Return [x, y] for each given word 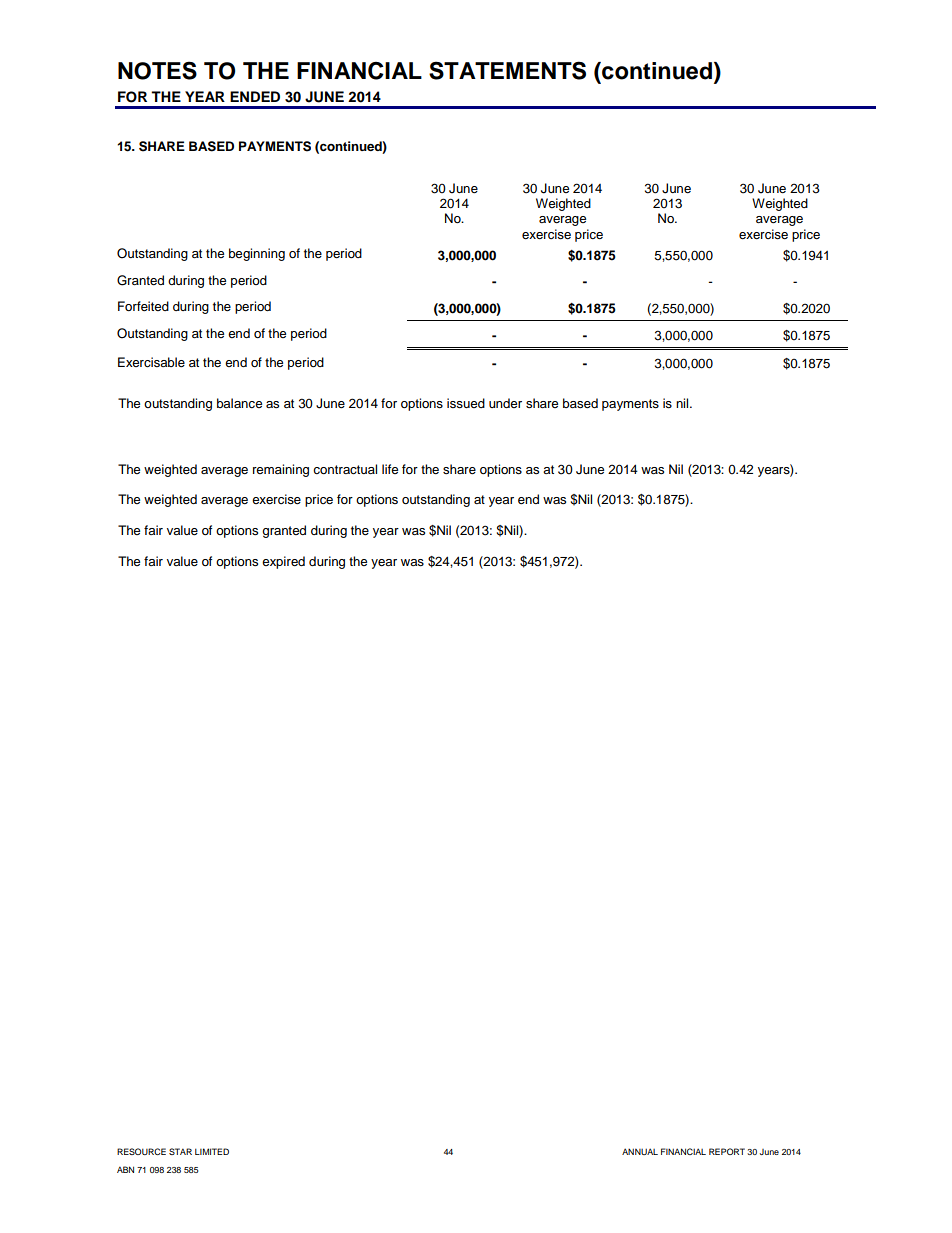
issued [466, 403]
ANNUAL [640, 1151]
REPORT [727, 1151]
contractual [345, 469]
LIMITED [212, 1151]
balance [239, 403]
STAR [180, 1151]
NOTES [157, 70]
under [505, 403]
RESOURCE [141, 1151]
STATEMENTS [507, 70]
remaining [281, 470]
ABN [125, 1169]
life [390, 469]
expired [283, 562]
